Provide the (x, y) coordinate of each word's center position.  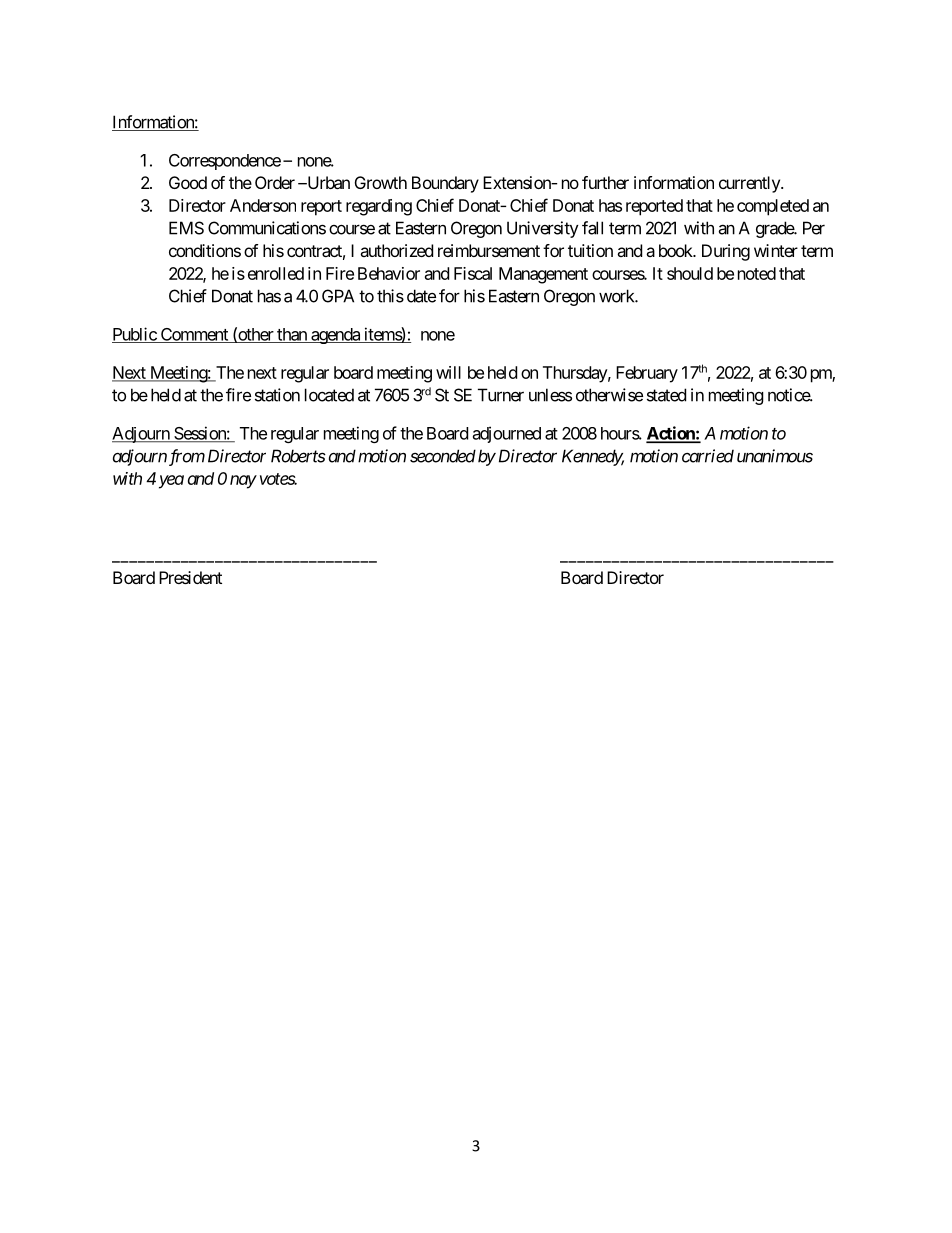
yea (171, 482)
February (647, 374)
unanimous (775, 456)
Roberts (298, 456)
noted (757, 273)
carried (708, 456)
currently (750, 184)
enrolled (276, 273)
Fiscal (473, 273)
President (190, 577)
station (277, 395)
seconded (443, 456)
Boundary (445, 184)
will (448, 372)
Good (188, 182)
